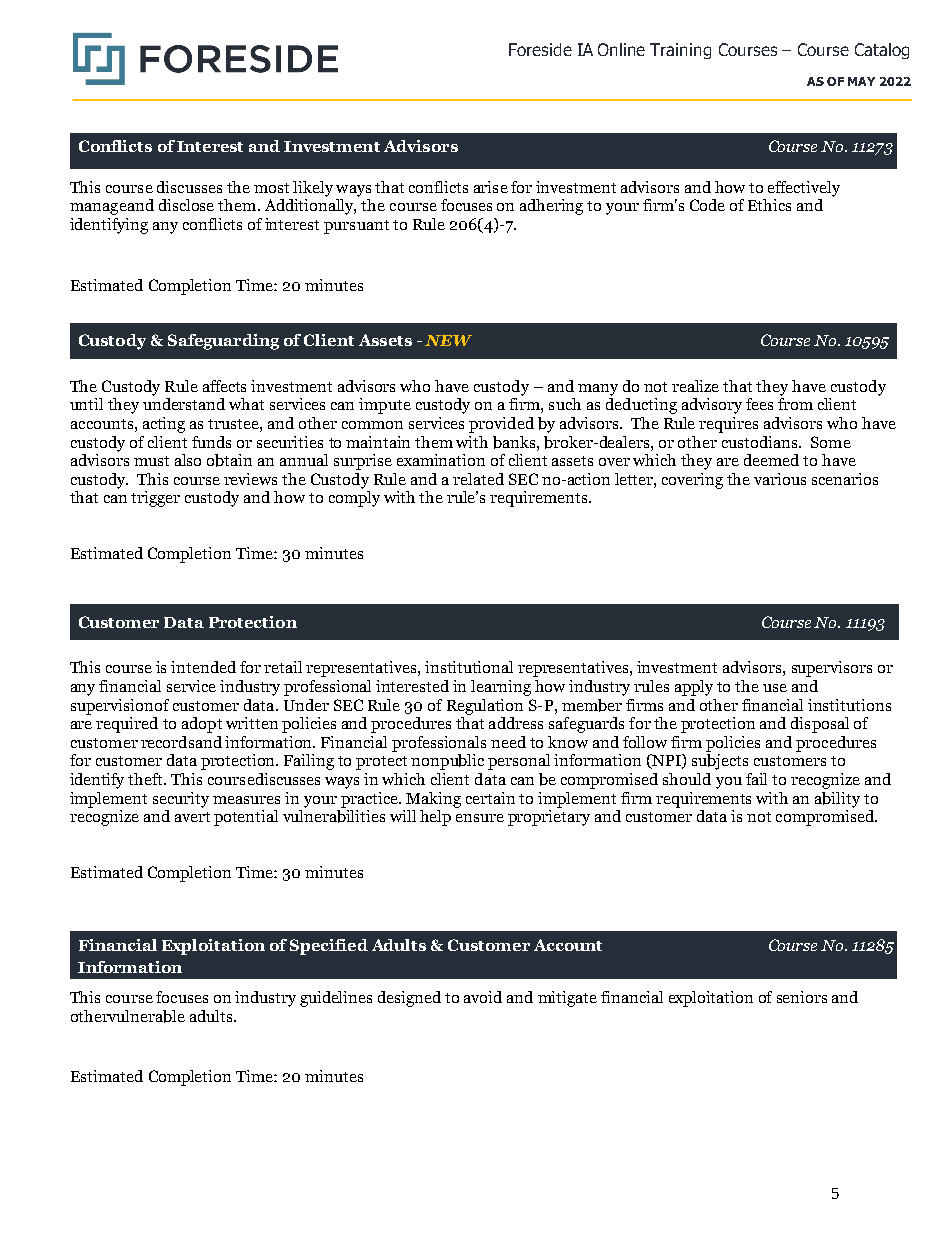 This screenshot has width=952, height=1233. What do you see at coordinates (621, 49) in the screenshot?
I see `Online` at bounding box center [621, 49].
